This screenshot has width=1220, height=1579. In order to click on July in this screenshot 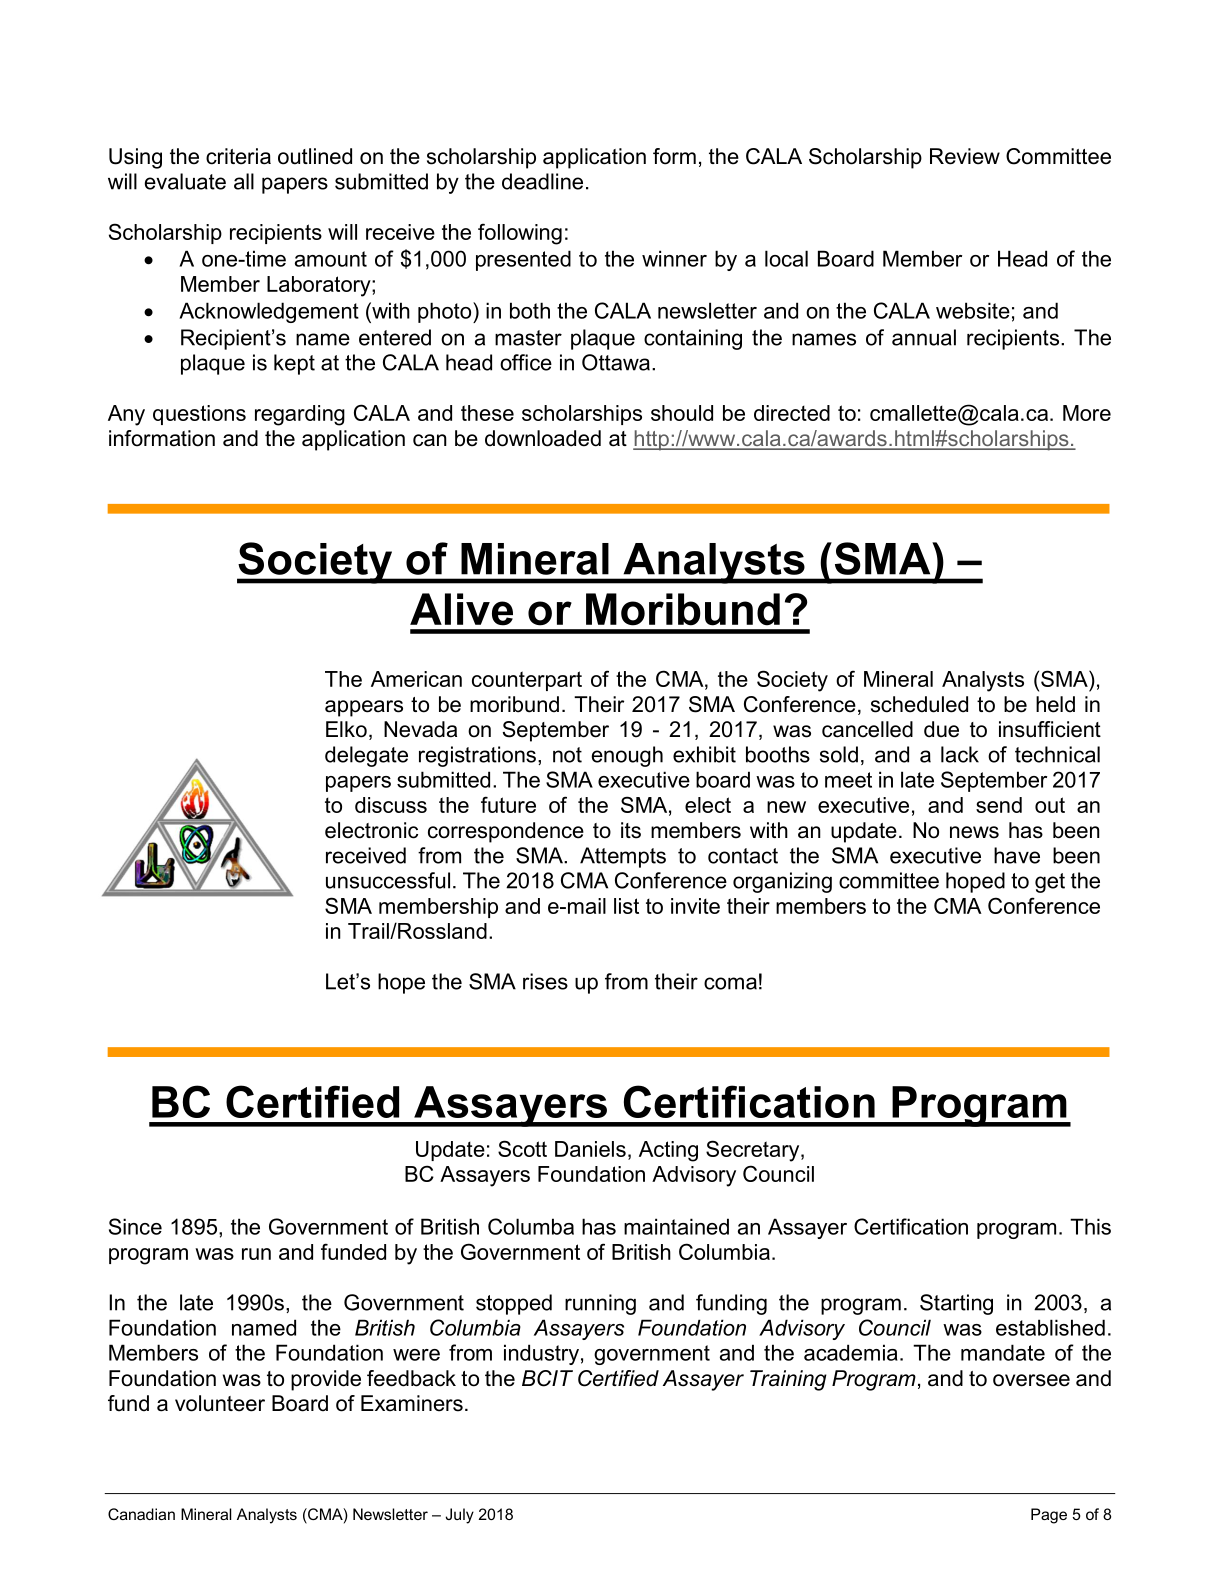, I will do `click(459, 1516)`.
